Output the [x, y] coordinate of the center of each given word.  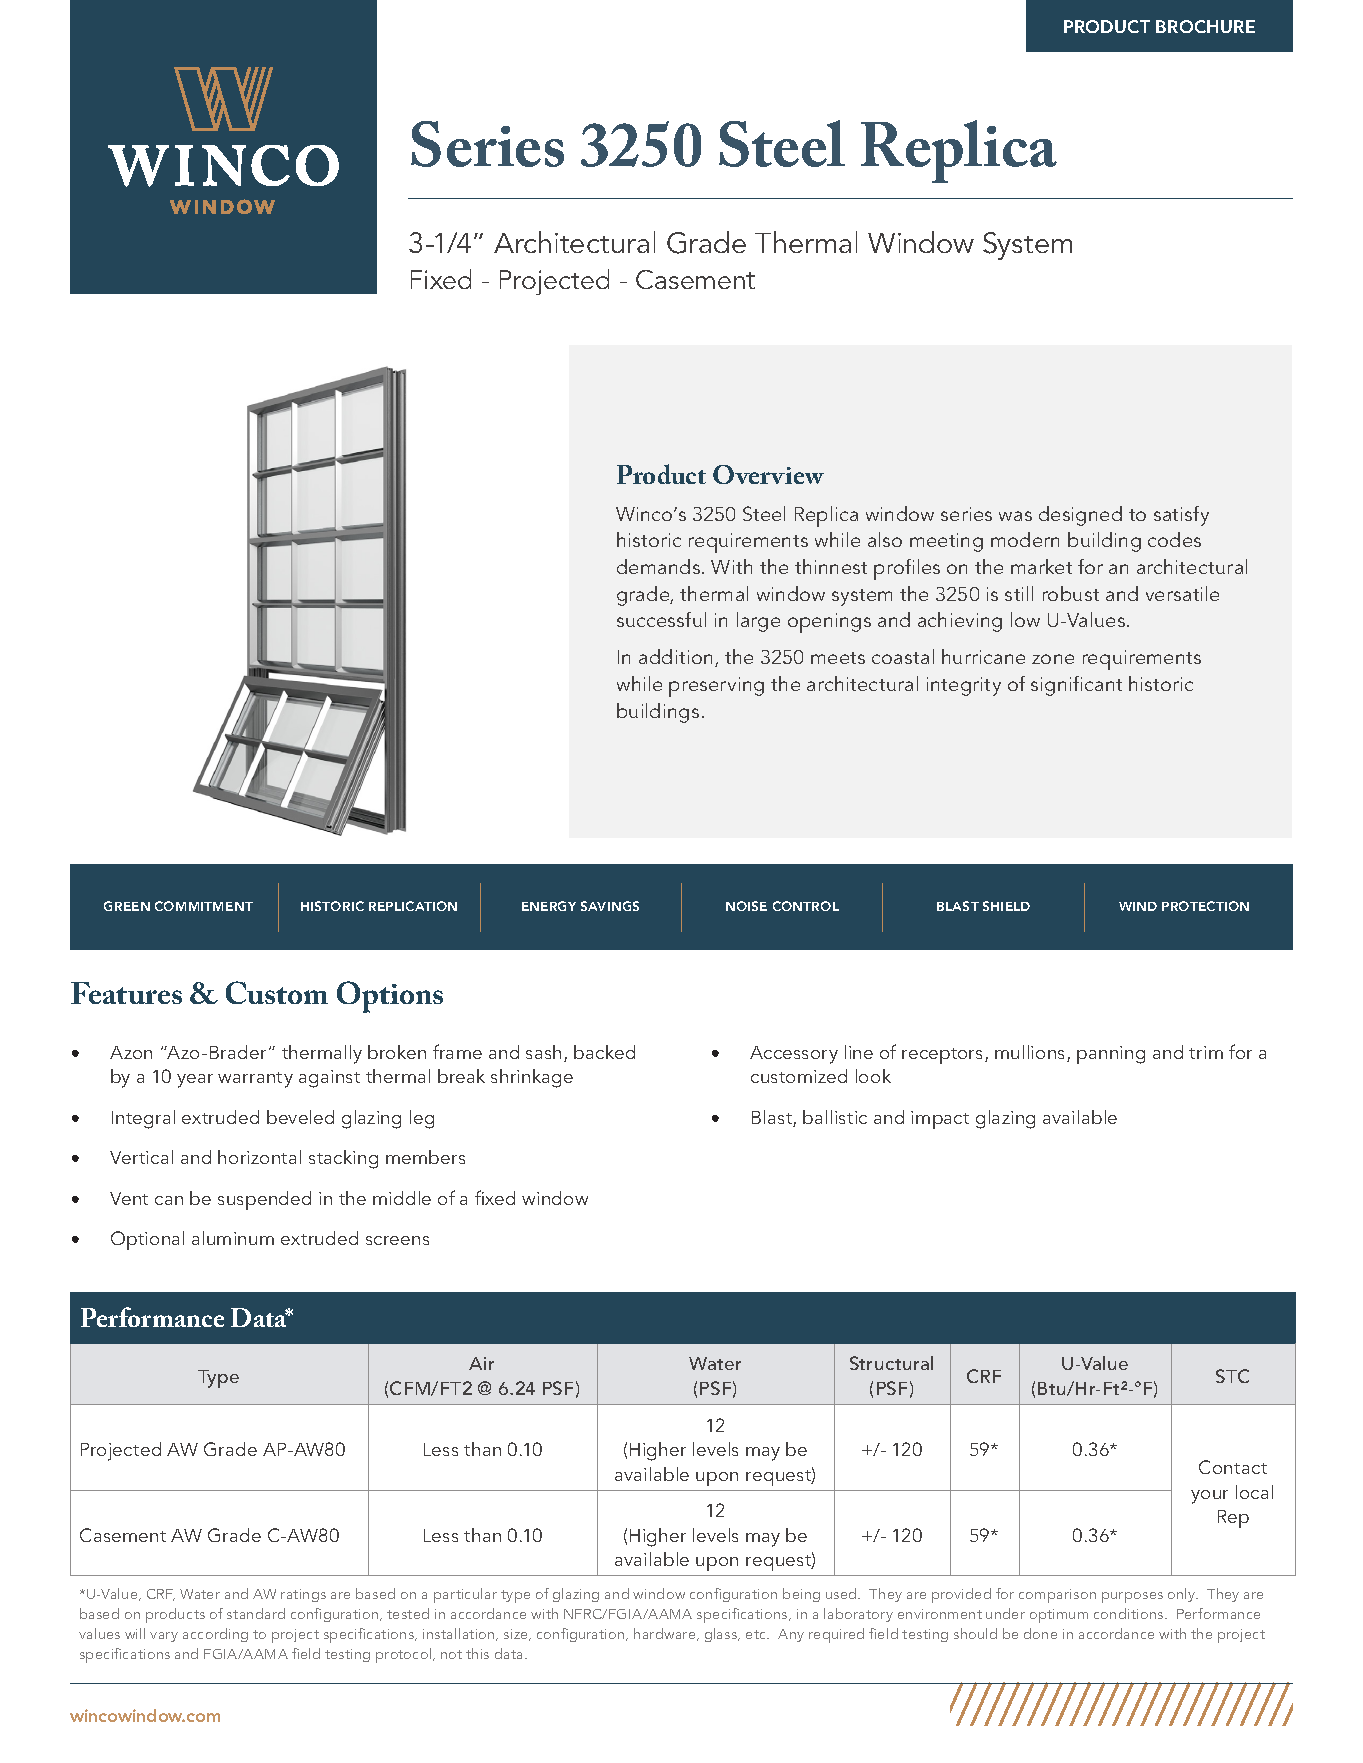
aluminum [233, 1238]
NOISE [746, 906]
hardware [666, 1634]
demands [658, 566]
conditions [1130, 1613]
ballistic [835, 1117]
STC [1232, 1376]
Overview [768, 474]
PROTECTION [1205, 906]
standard [256, 1613]
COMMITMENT [204, 906]
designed [1080, 516]
